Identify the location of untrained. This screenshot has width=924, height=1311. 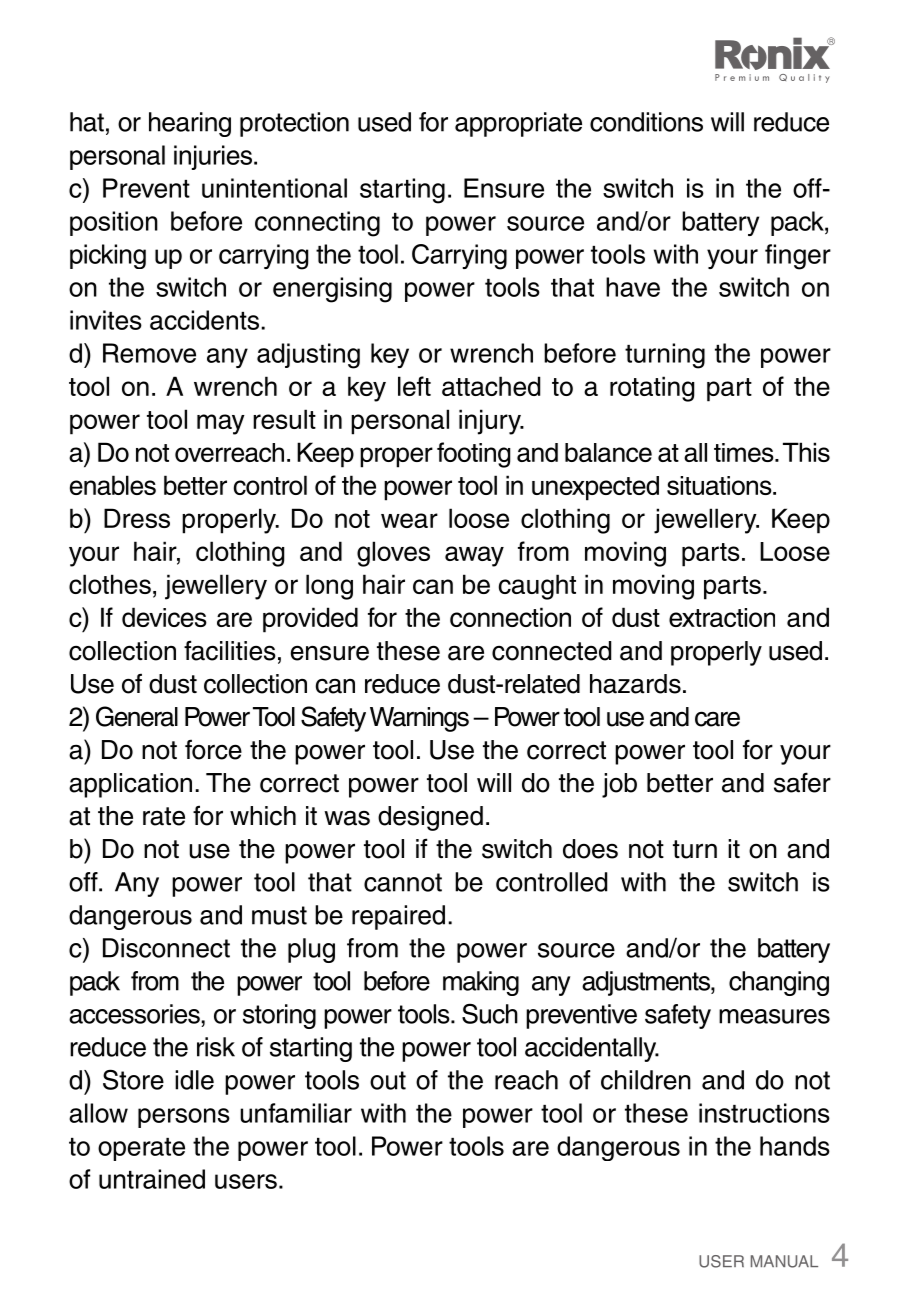
(152, 1179).
